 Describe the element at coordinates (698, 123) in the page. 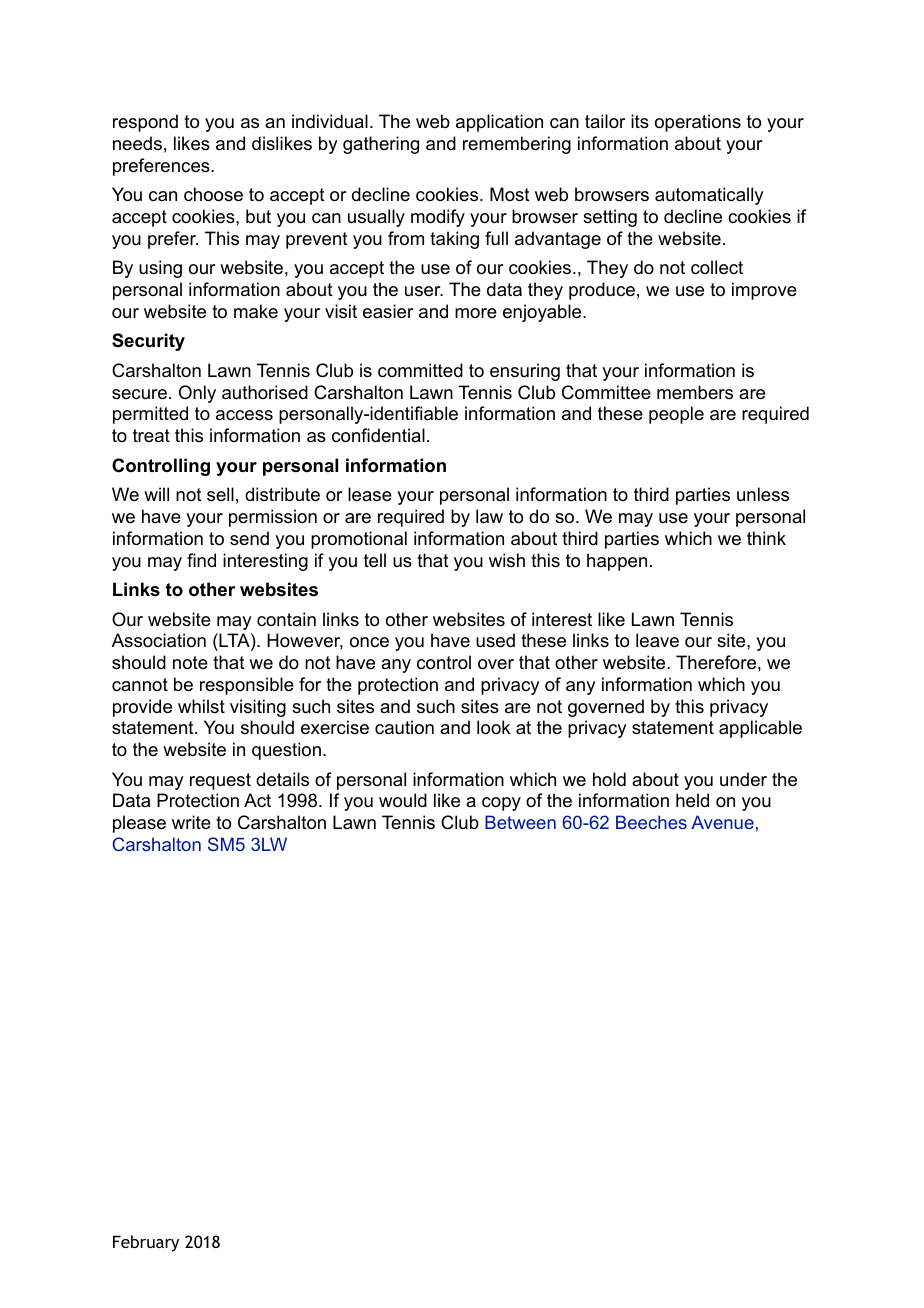

I see `operations` at that location.
